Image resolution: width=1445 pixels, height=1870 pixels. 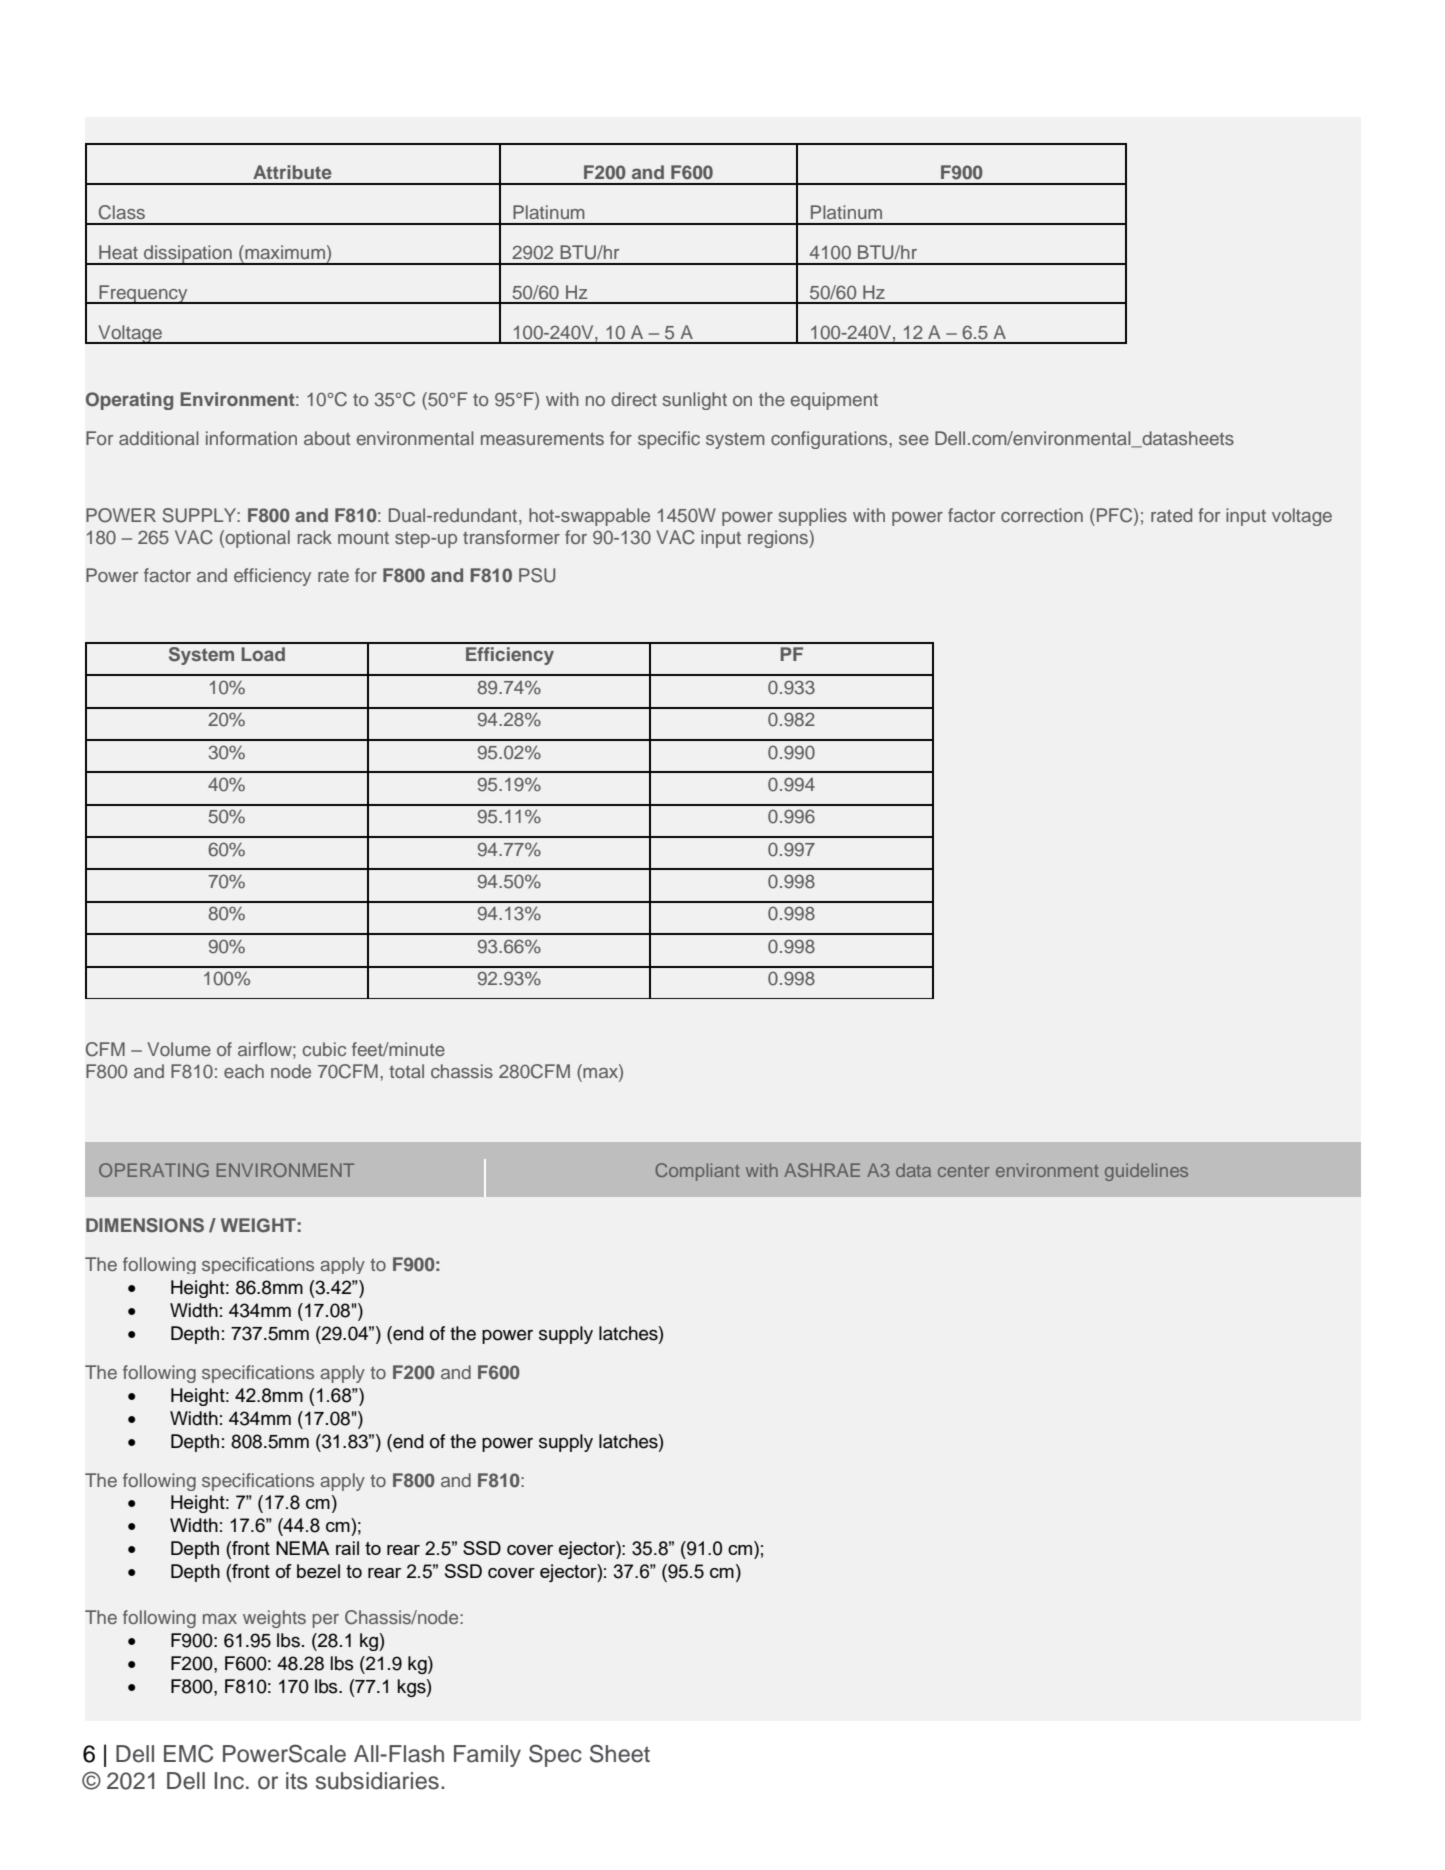 What do you see at coordinates (188, 1753) in the image?
I see `EMC` at bounding box center [188, 1753].
